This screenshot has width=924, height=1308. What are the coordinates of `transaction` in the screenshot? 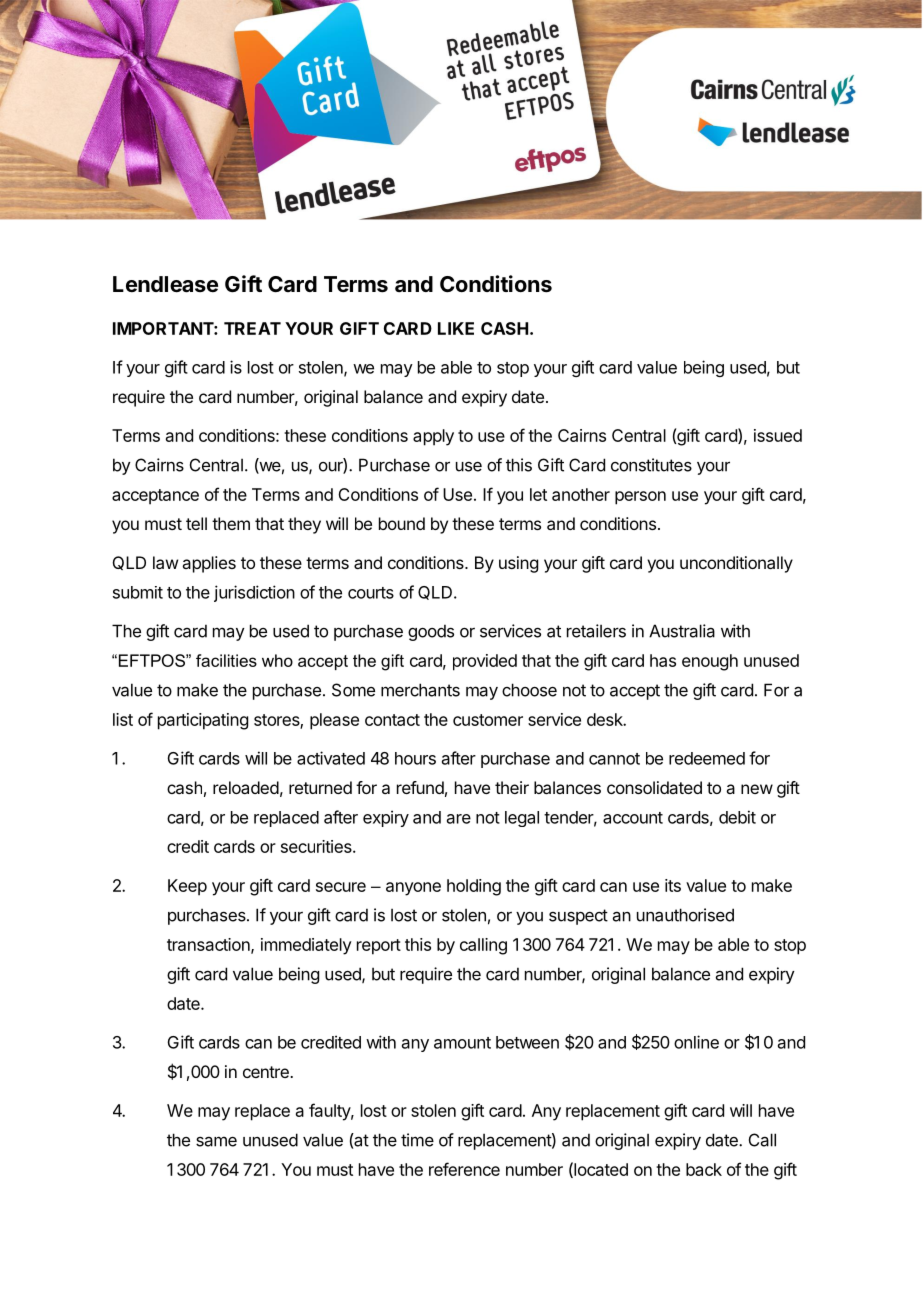 It's located at (209, 945).
